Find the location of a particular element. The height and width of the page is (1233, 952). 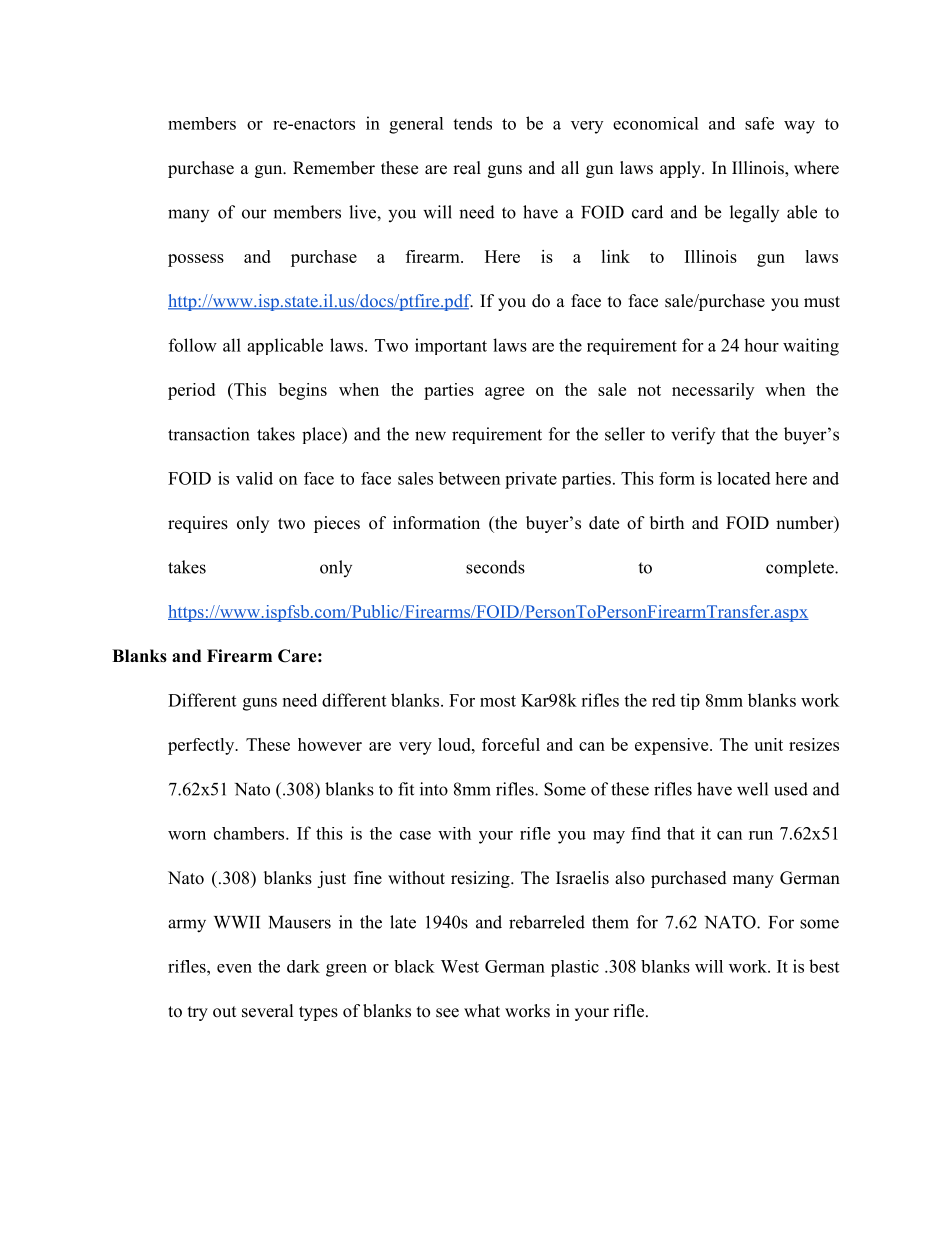

well is located at coordinates (752, 789).
